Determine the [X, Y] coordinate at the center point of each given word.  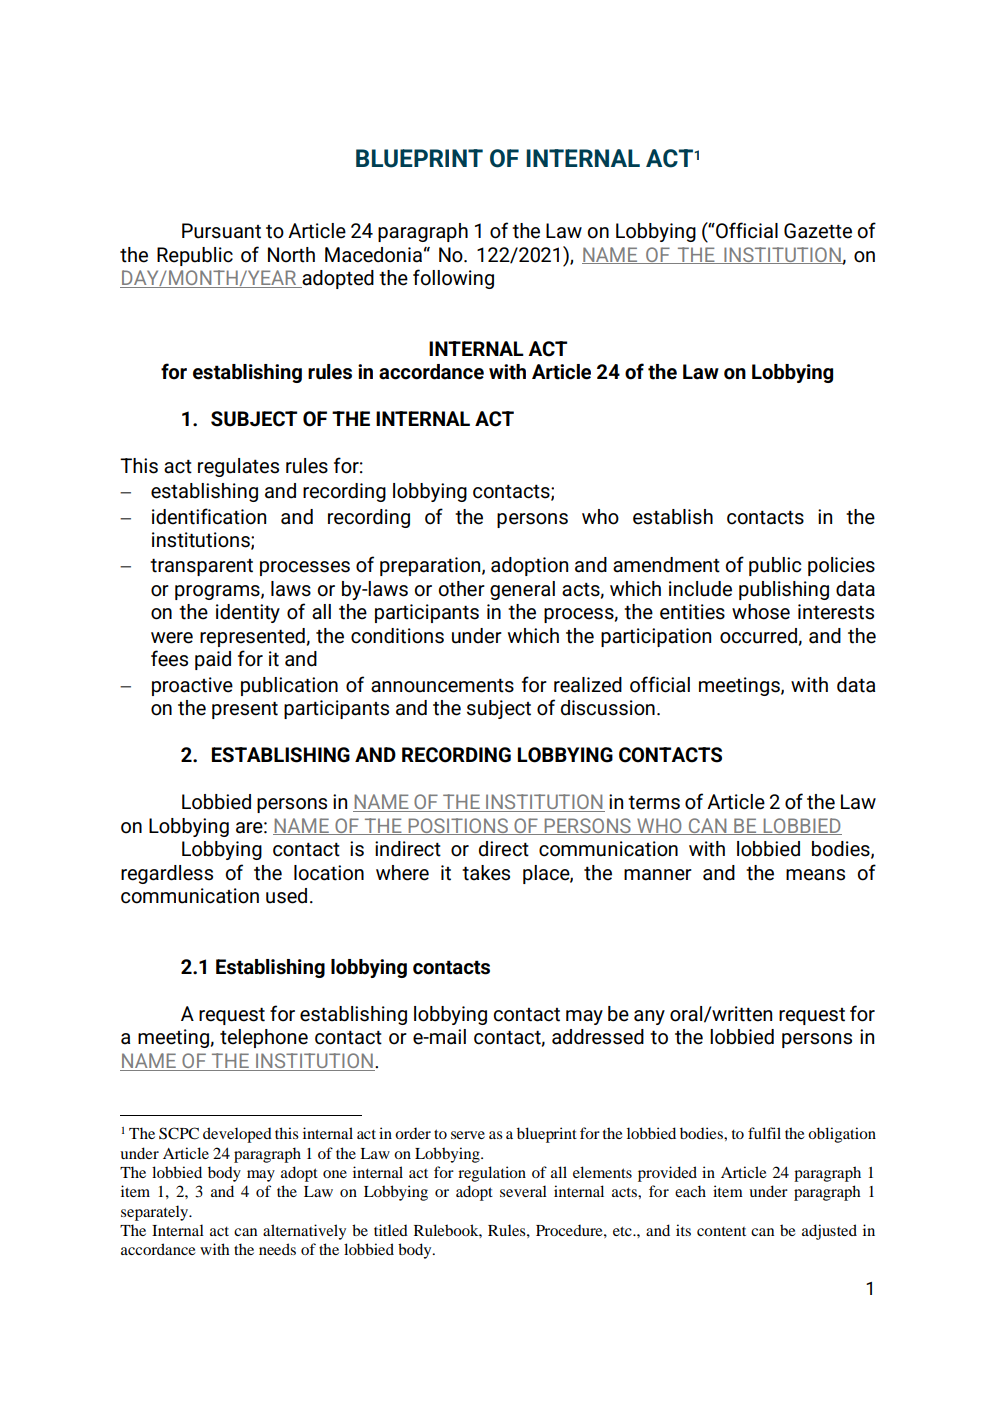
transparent [201, 567]
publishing [784, 590]
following [453, 279]
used [286, 896]
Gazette [818, 231]
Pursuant [221, 231]
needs [277, 1249]
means [815, 875]
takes [486, 873]
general [522, 590]
